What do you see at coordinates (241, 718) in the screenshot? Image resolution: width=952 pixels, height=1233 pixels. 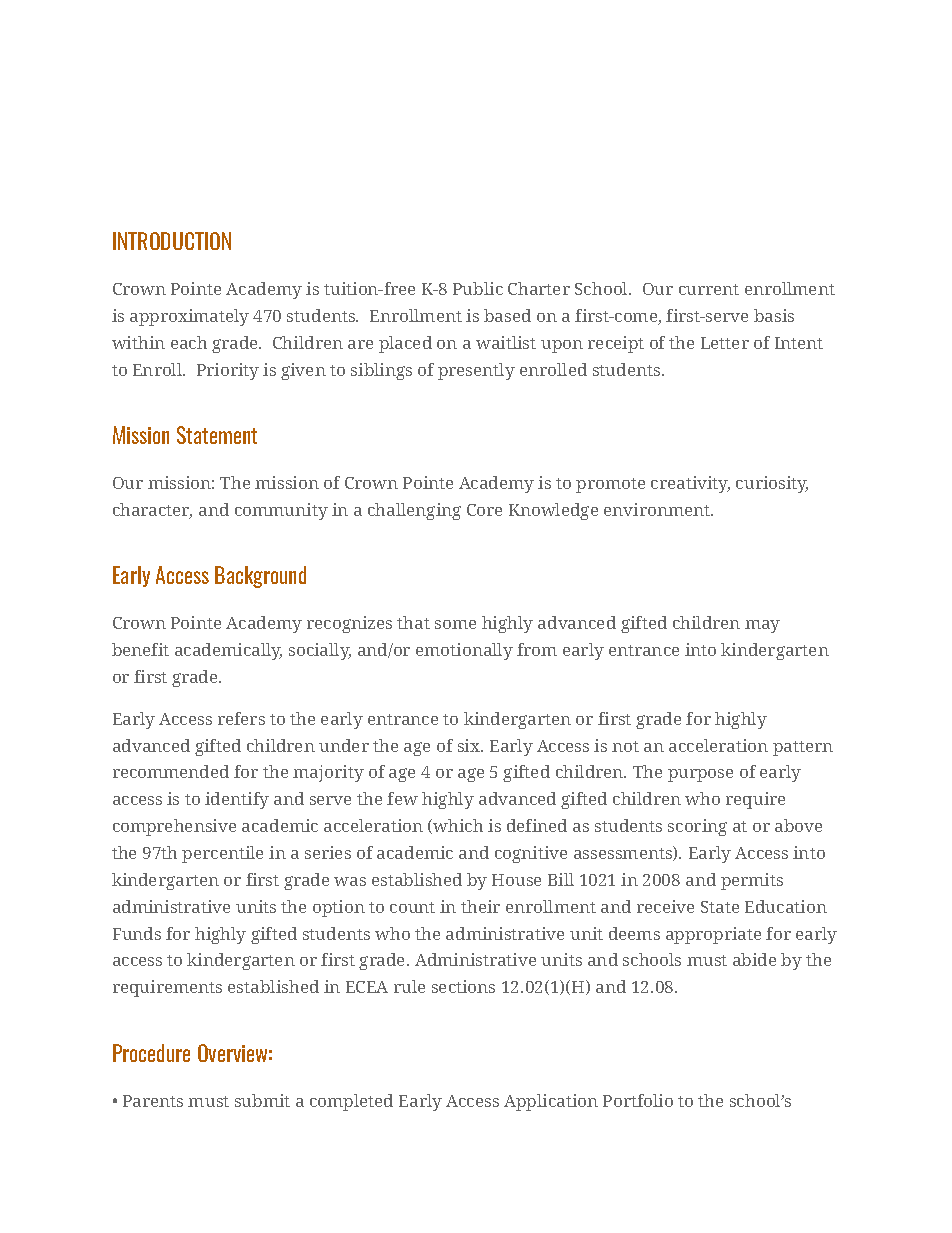 I see `refers` at bounding box center [241, 718].
